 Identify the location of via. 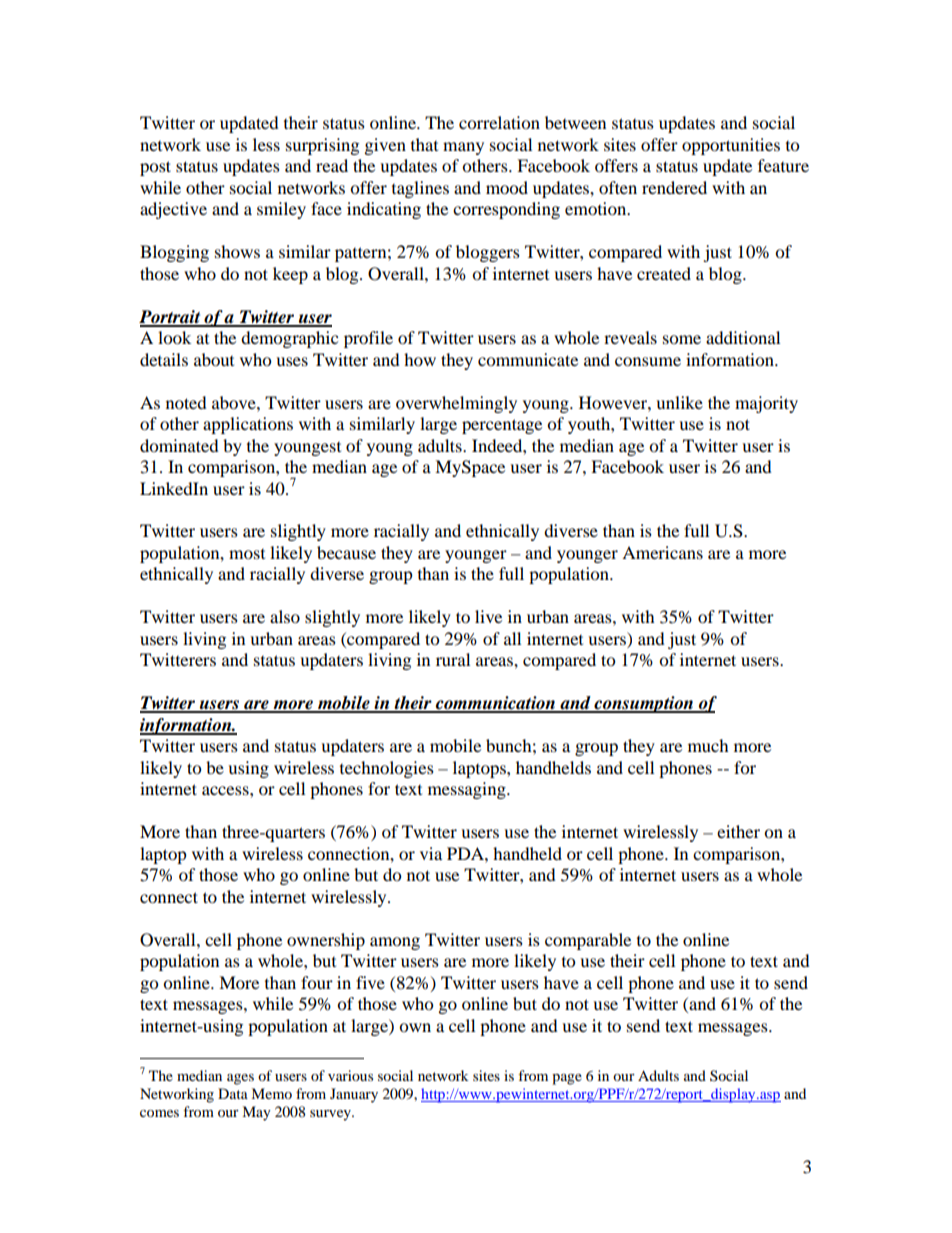
(431, 853).
